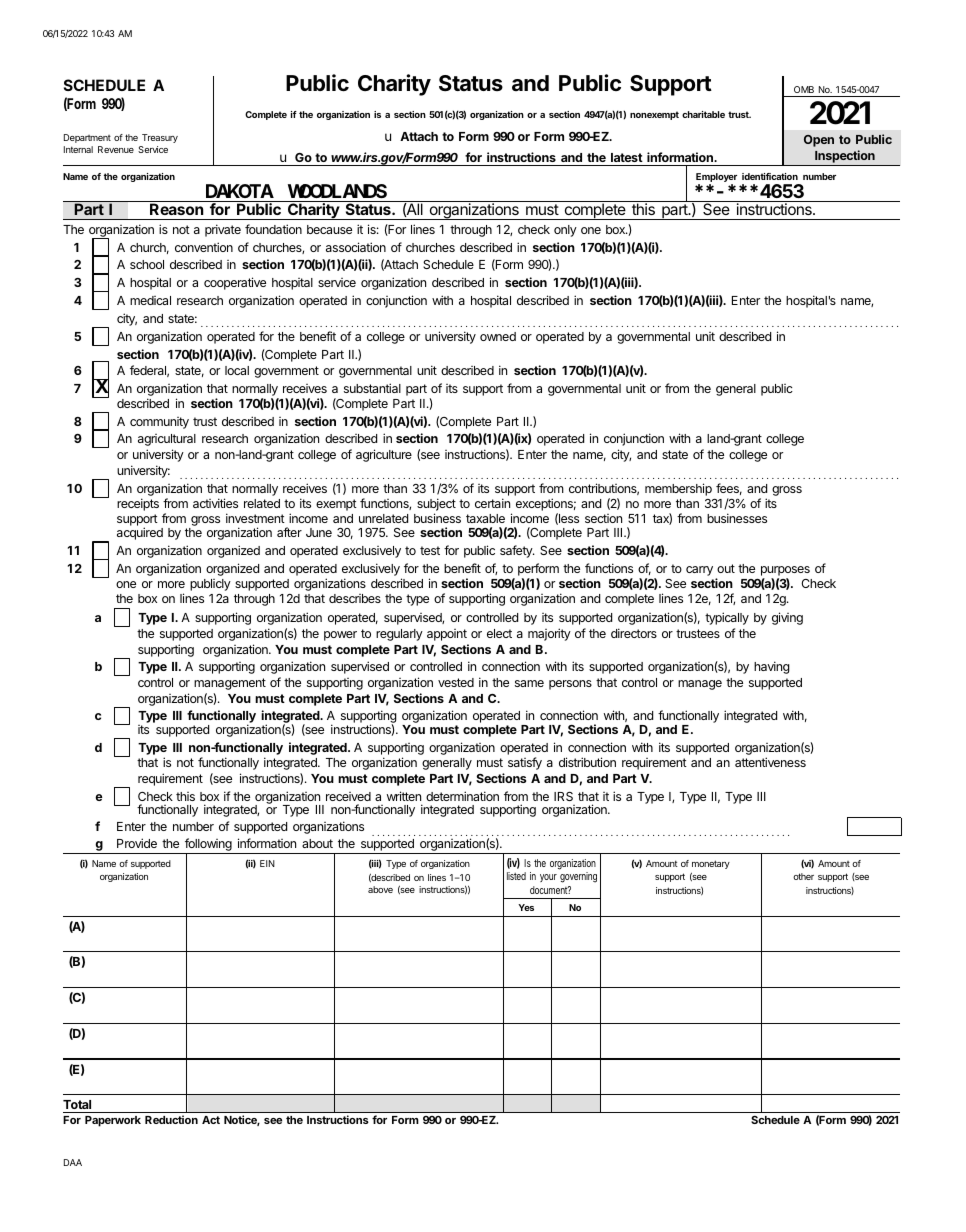  I want to click on other, so click(803, 876).
